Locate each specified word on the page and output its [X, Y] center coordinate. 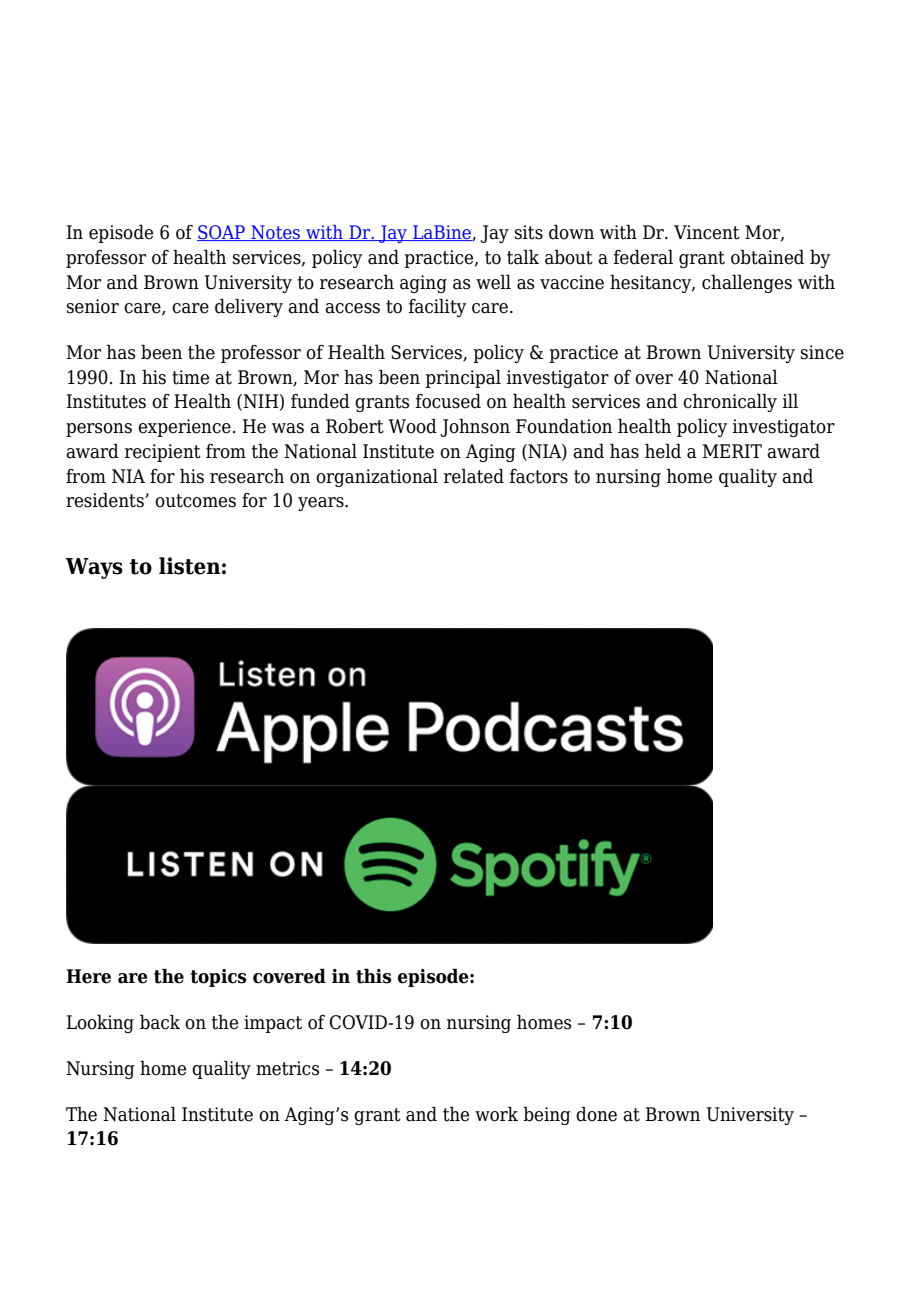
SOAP [222, 233]
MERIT [732, 451]
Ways [94, 568]
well [493, 282]
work [496, 1114]
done [596, 1114]
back [160, 1022]
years [322, 504]
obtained [767, 257]
